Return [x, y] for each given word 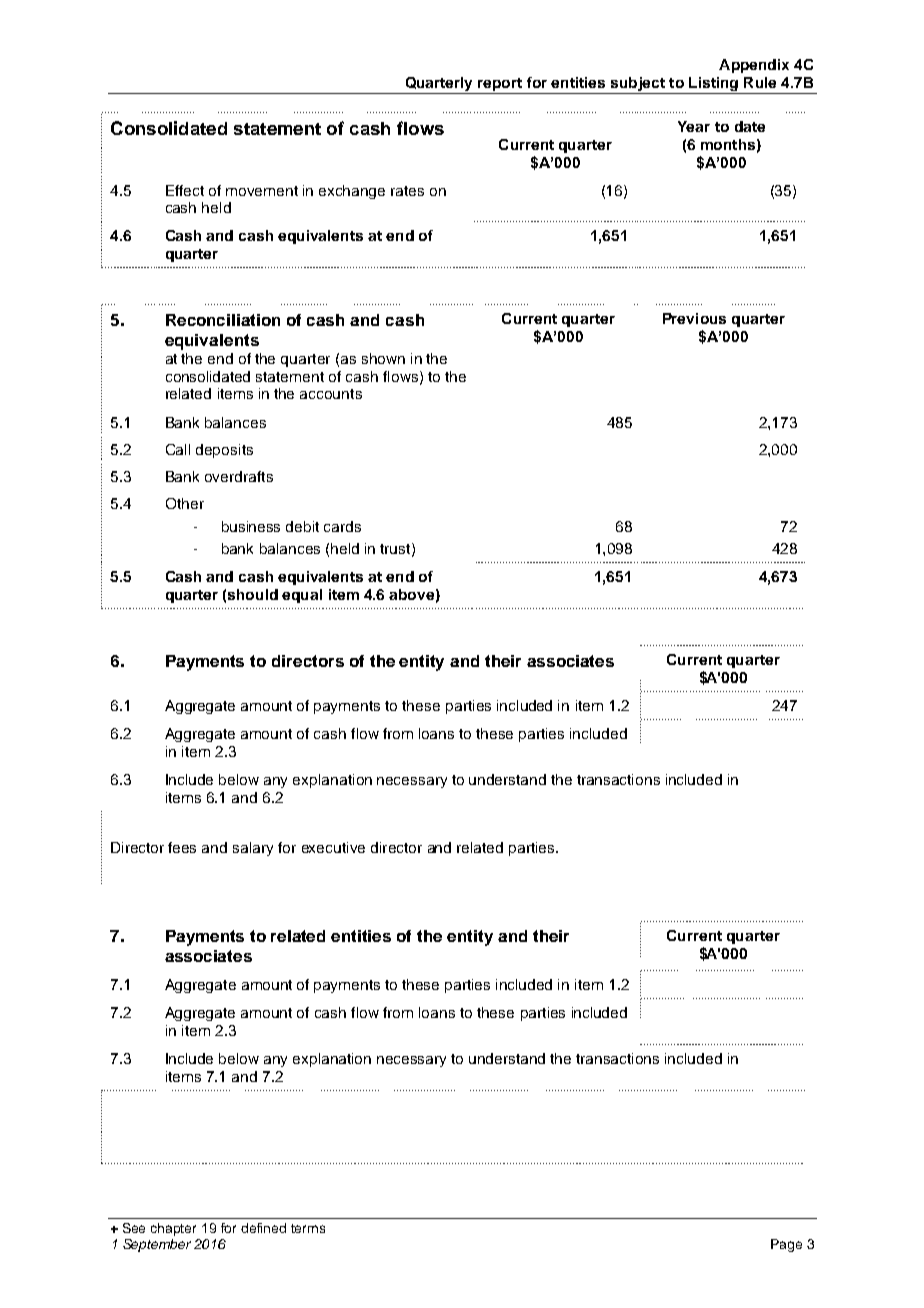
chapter [173, 1229]
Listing [714, 85]
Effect [185, 190]
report [500, 86]
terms [308, 1228]
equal [302, 596]
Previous [694, 318]
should [253, 594]
